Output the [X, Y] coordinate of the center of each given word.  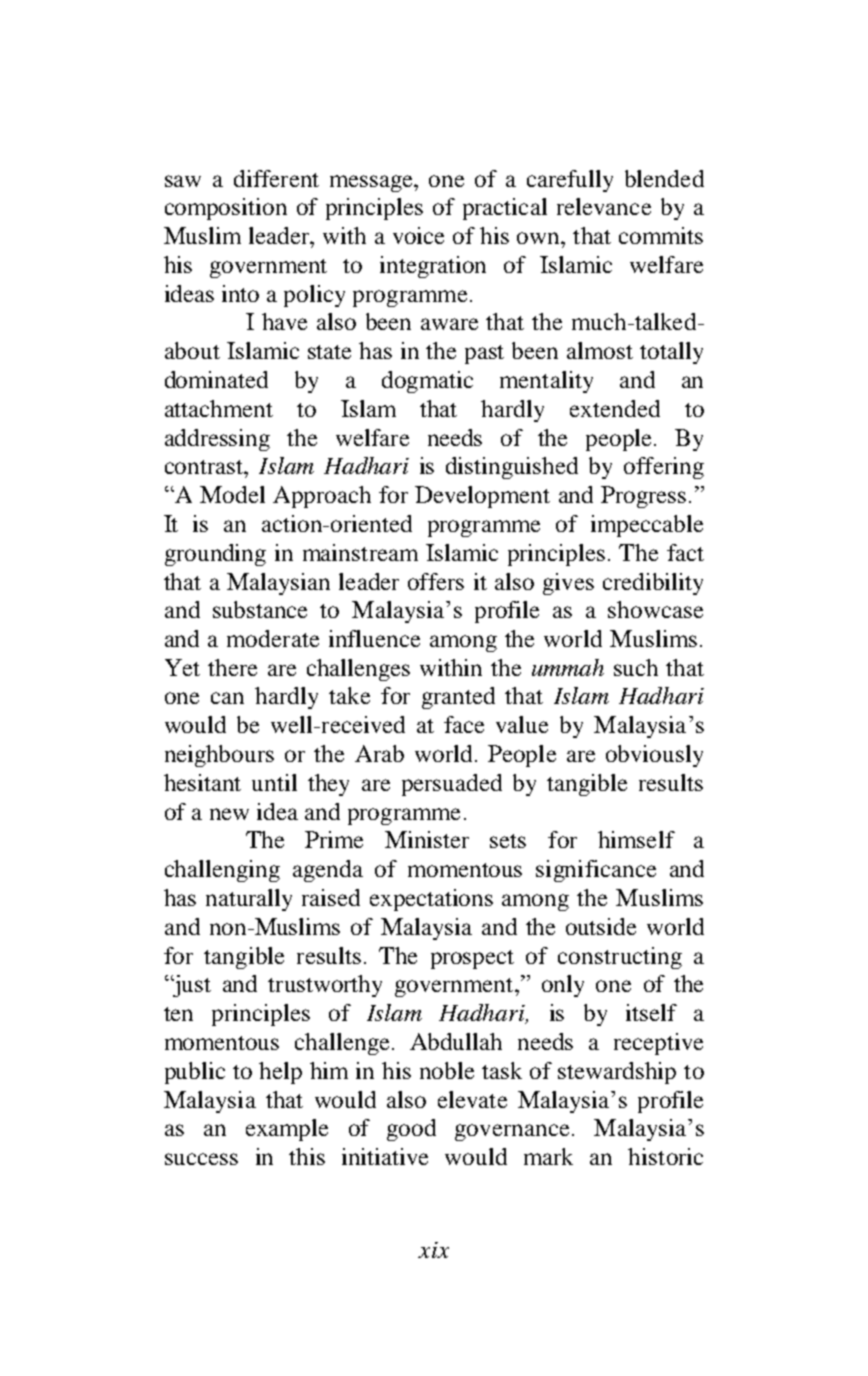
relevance [604, 206]
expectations [431, 900]
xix [433, 1250]
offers [436, 581]
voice [418, 235]
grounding [215, 555]
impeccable [647, 526]
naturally [249, 900]
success [201, 1159]
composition [226, 209]
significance [596, 871]
